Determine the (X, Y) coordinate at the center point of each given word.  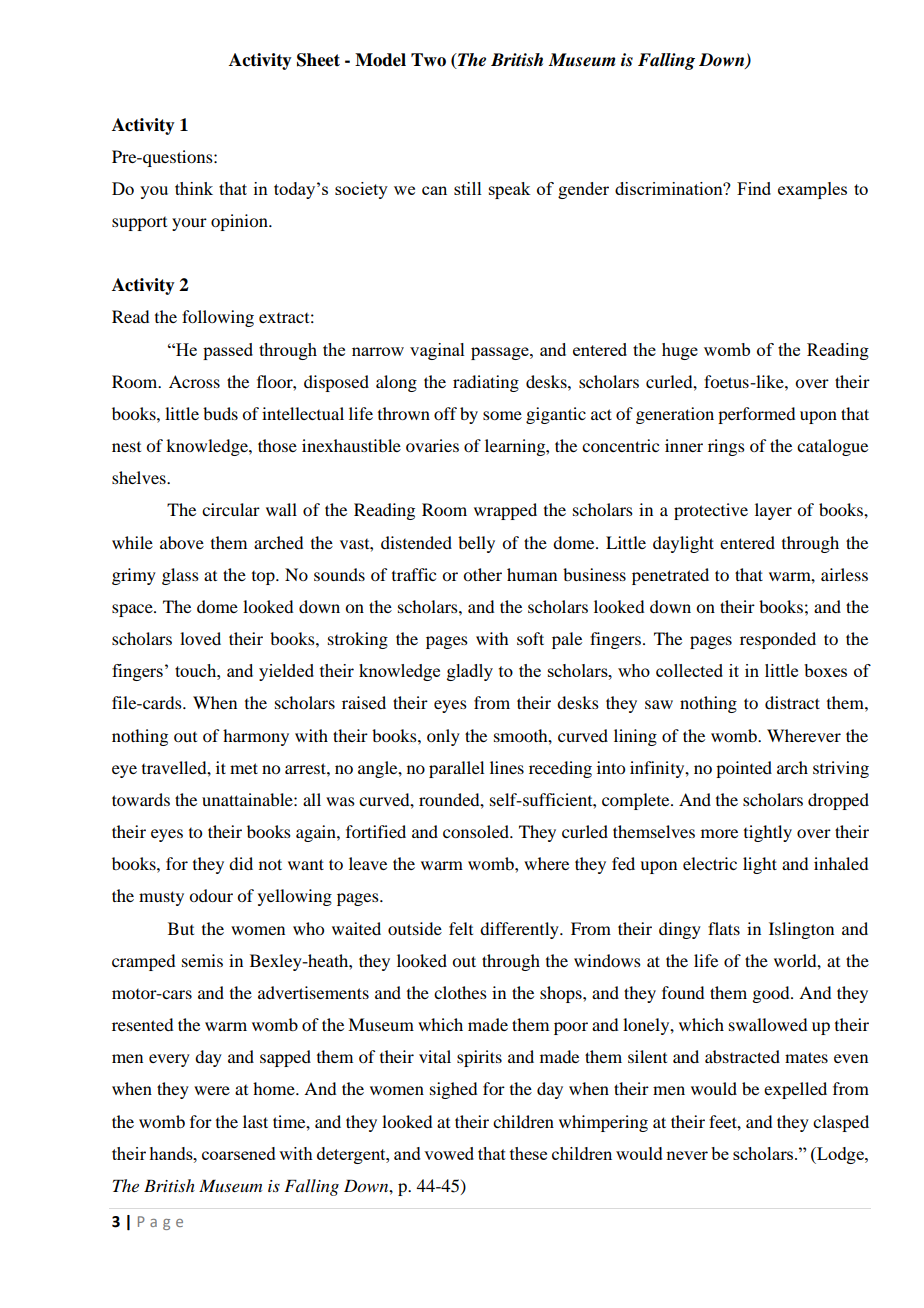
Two (428, 60)
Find (754, 188)
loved (200, 638)
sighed (453, 1090)
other (482, 574)
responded (778, 640)
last (255, 1121)
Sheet (318, 60)
